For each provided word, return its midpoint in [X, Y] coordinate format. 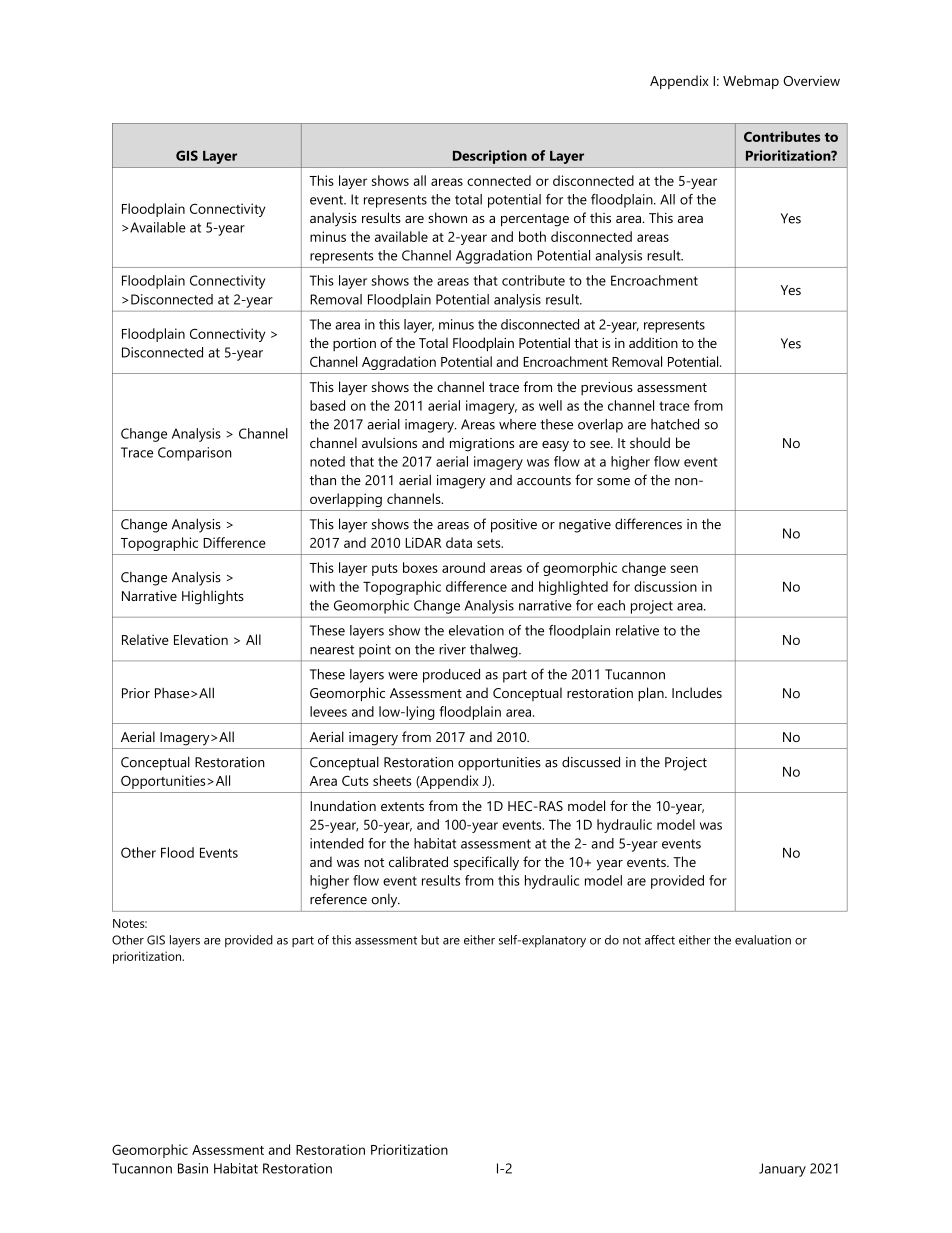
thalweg [495, 651]
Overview [811, 81]
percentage [535, 220]
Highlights [213, 597]
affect [660, 940]
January [782, 1170]
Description [490, 157]
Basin [193, 1168]
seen [684, 569]
